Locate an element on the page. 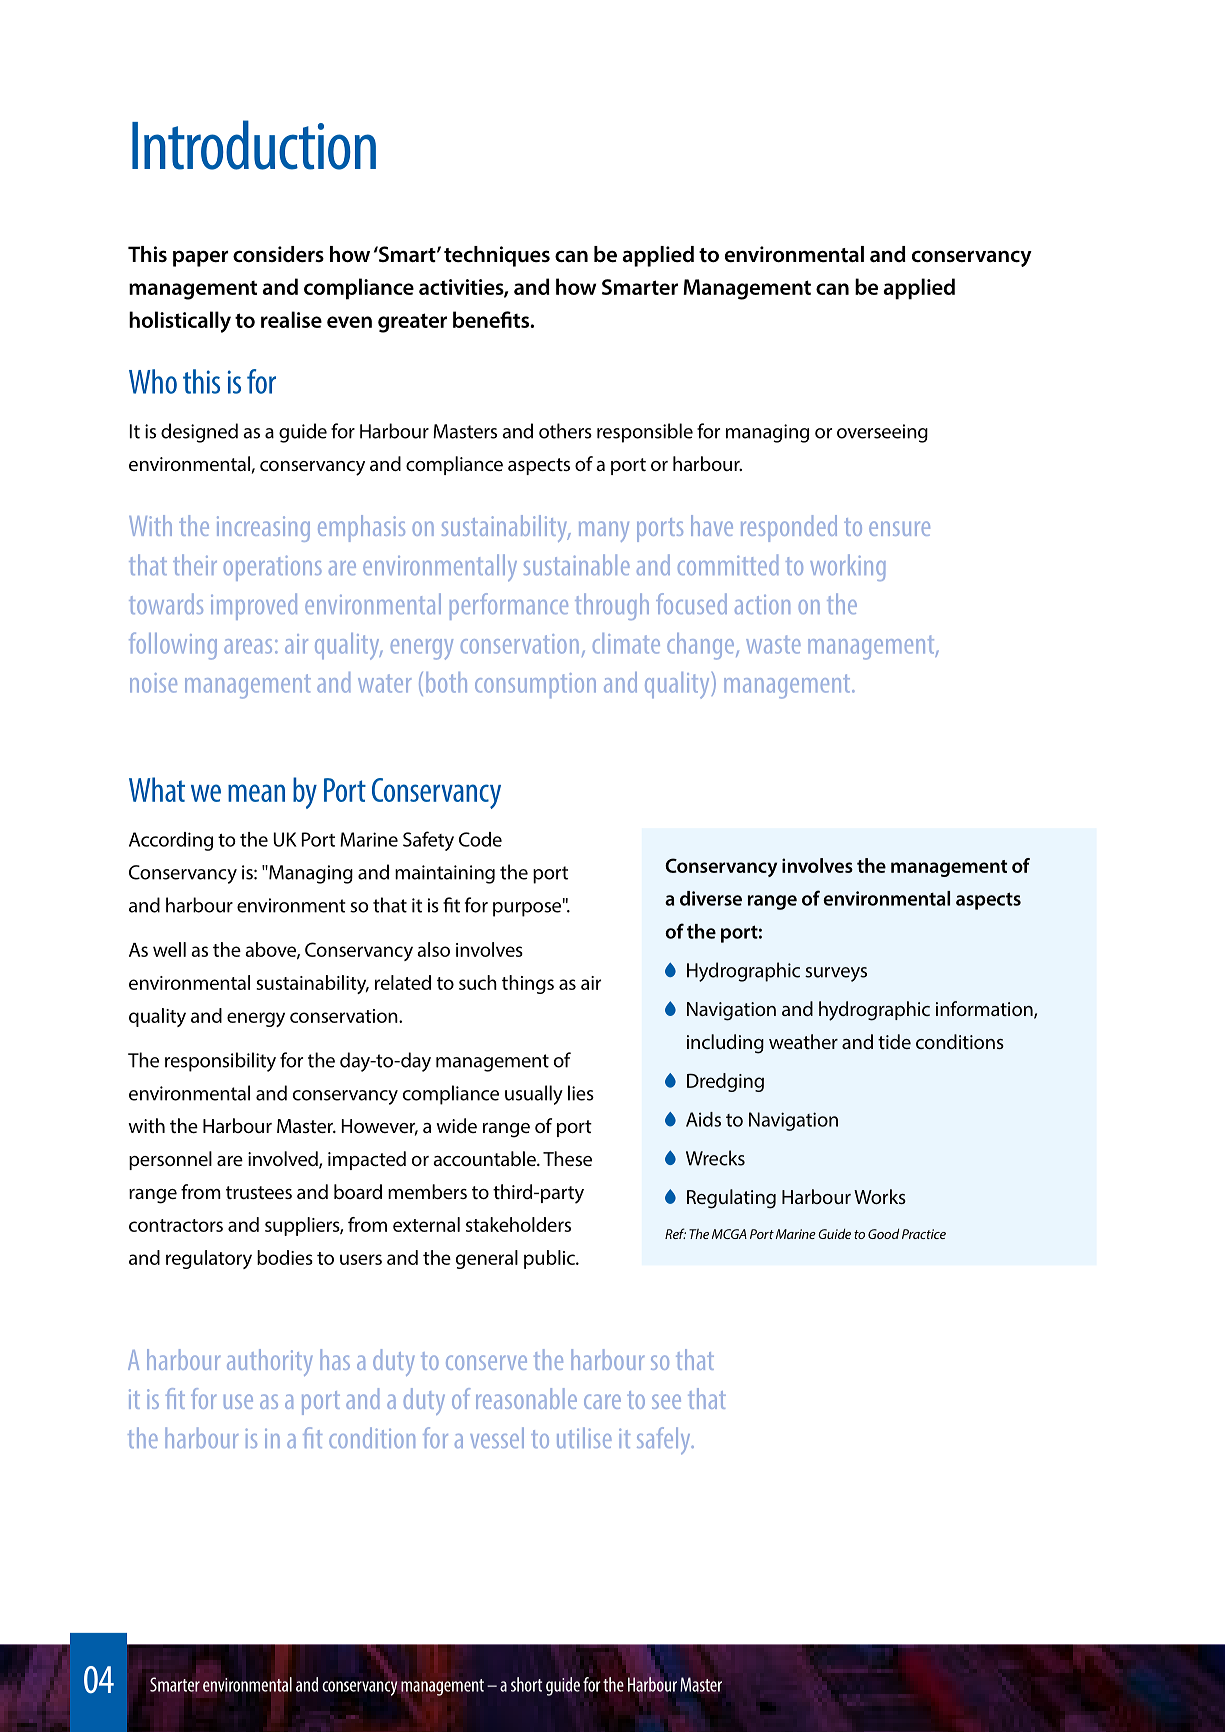 Image resolution: width=1225 pixels, height=1732 pixels. sustainable is located at coordinates (577, 564).
